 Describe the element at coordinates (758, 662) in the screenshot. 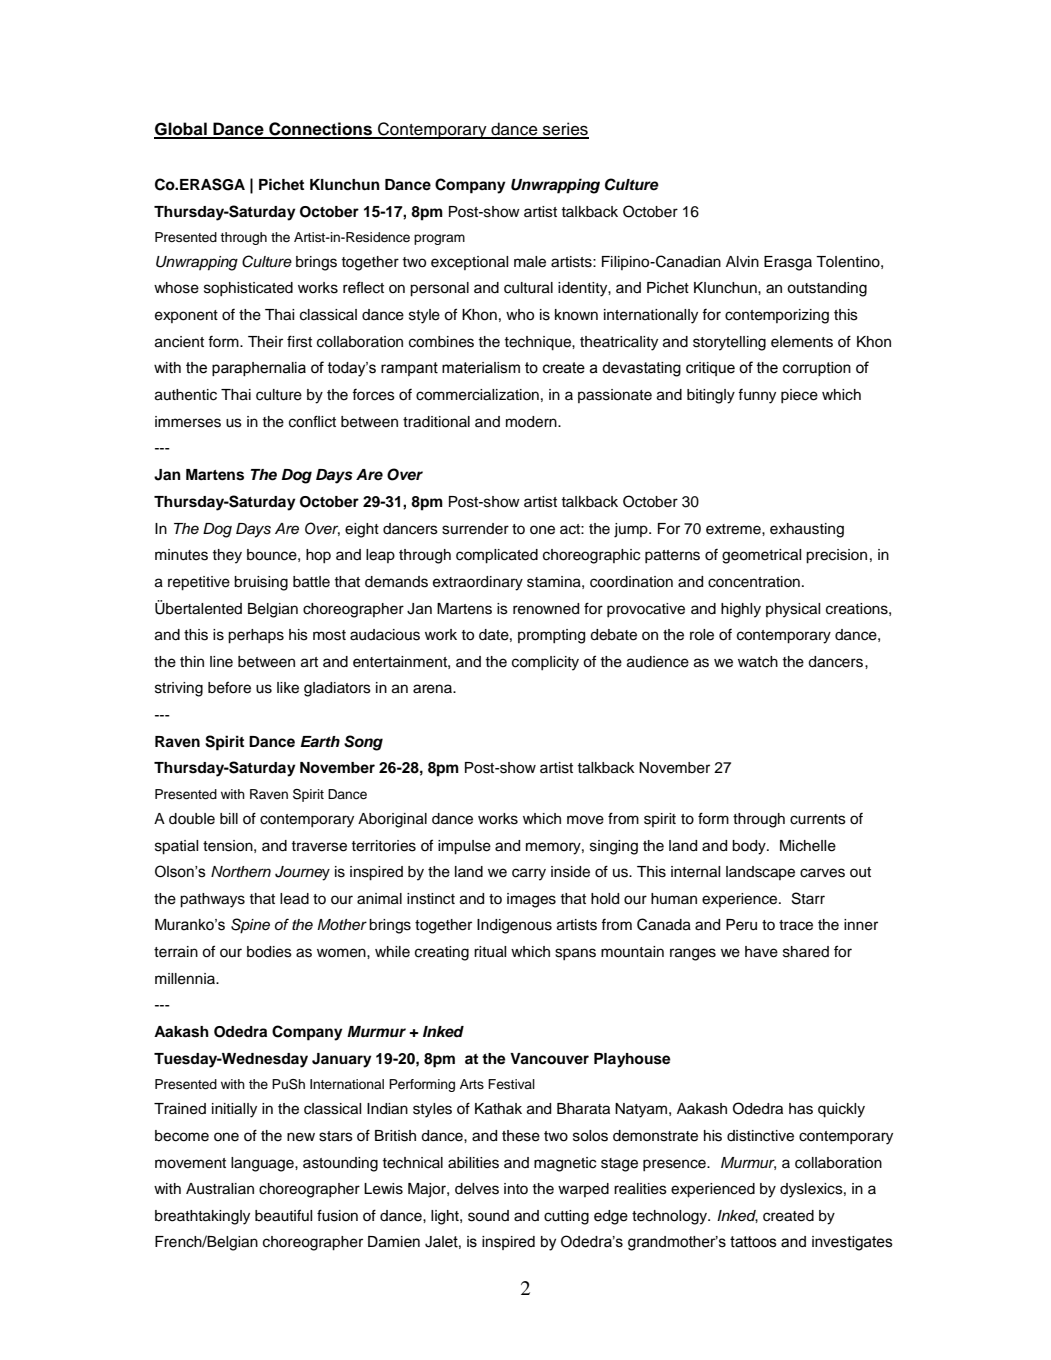

I see `watch` at that location.
